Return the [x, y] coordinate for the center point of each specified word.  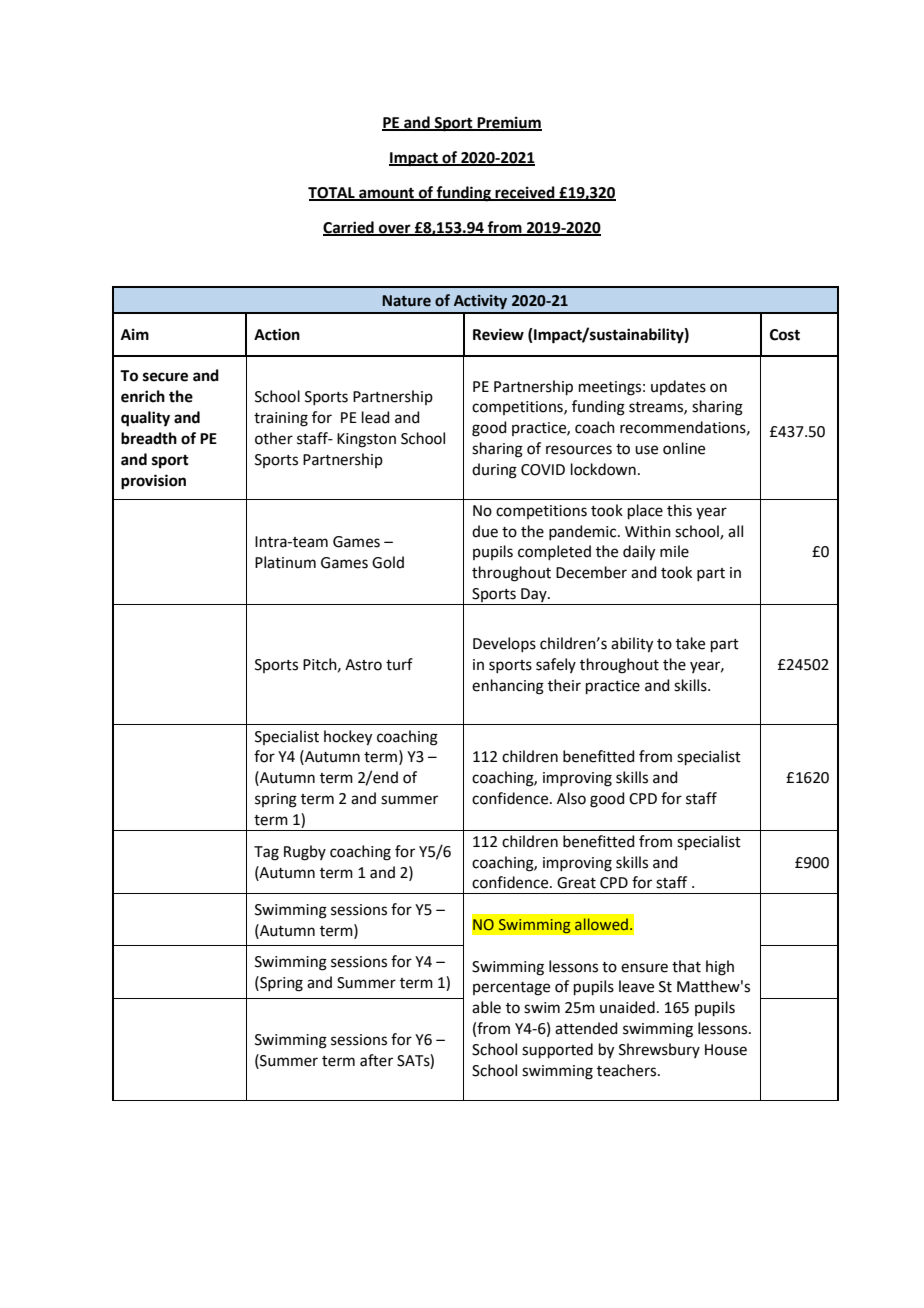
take [690, 643]
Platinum [285, 562]
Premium [508, 123]
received [525, 193]
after [376, 1060]
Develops [504, 644]
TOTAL [332, 193]
